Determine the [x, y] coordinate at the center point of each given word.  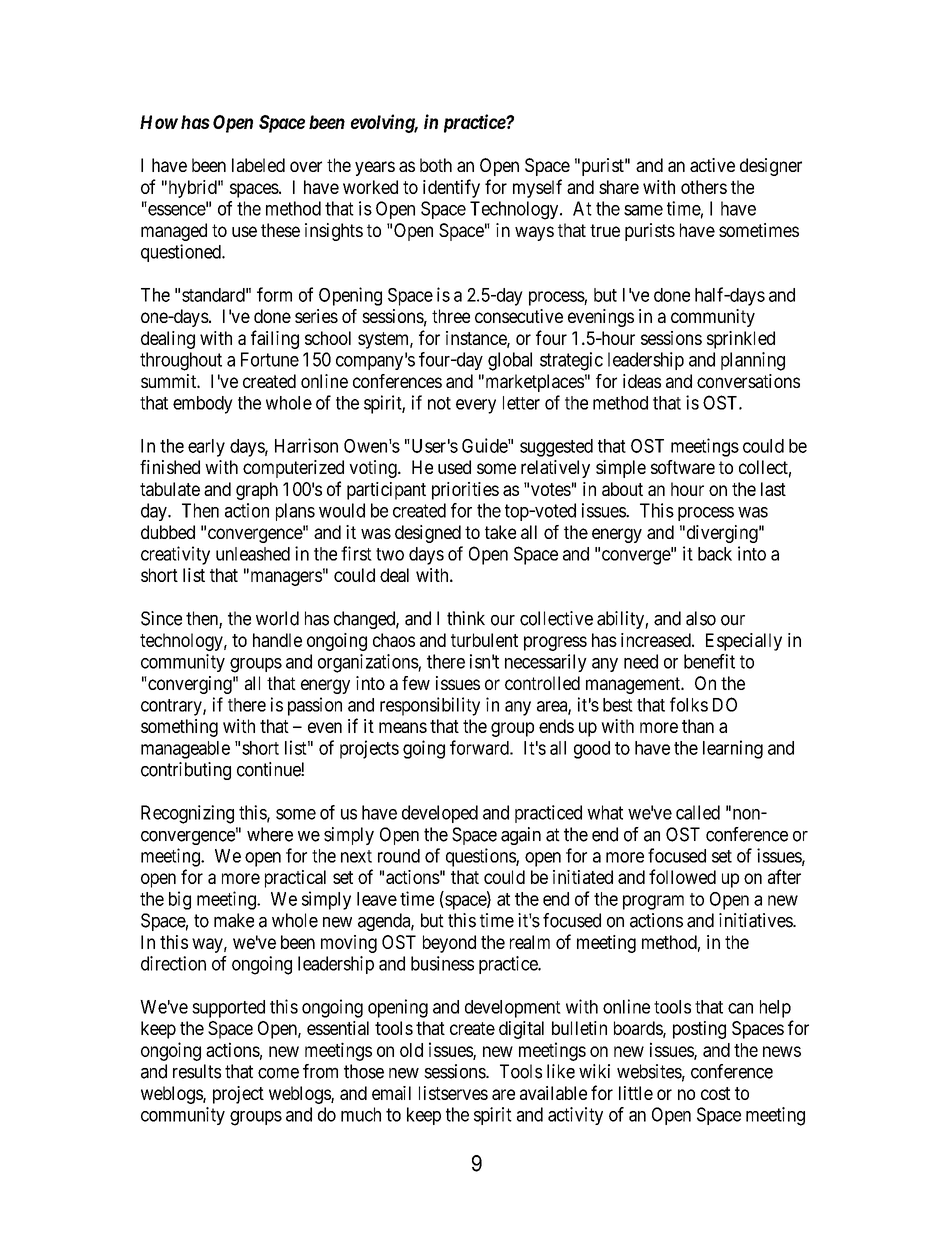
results [197, 1071]
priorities [465, 491]
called [698, 812]
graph [257, 491]
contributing [186, 771]
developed [440, 814]
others [704, 187]
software [683, 467]
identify [451, 188]
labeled [258, 165]
